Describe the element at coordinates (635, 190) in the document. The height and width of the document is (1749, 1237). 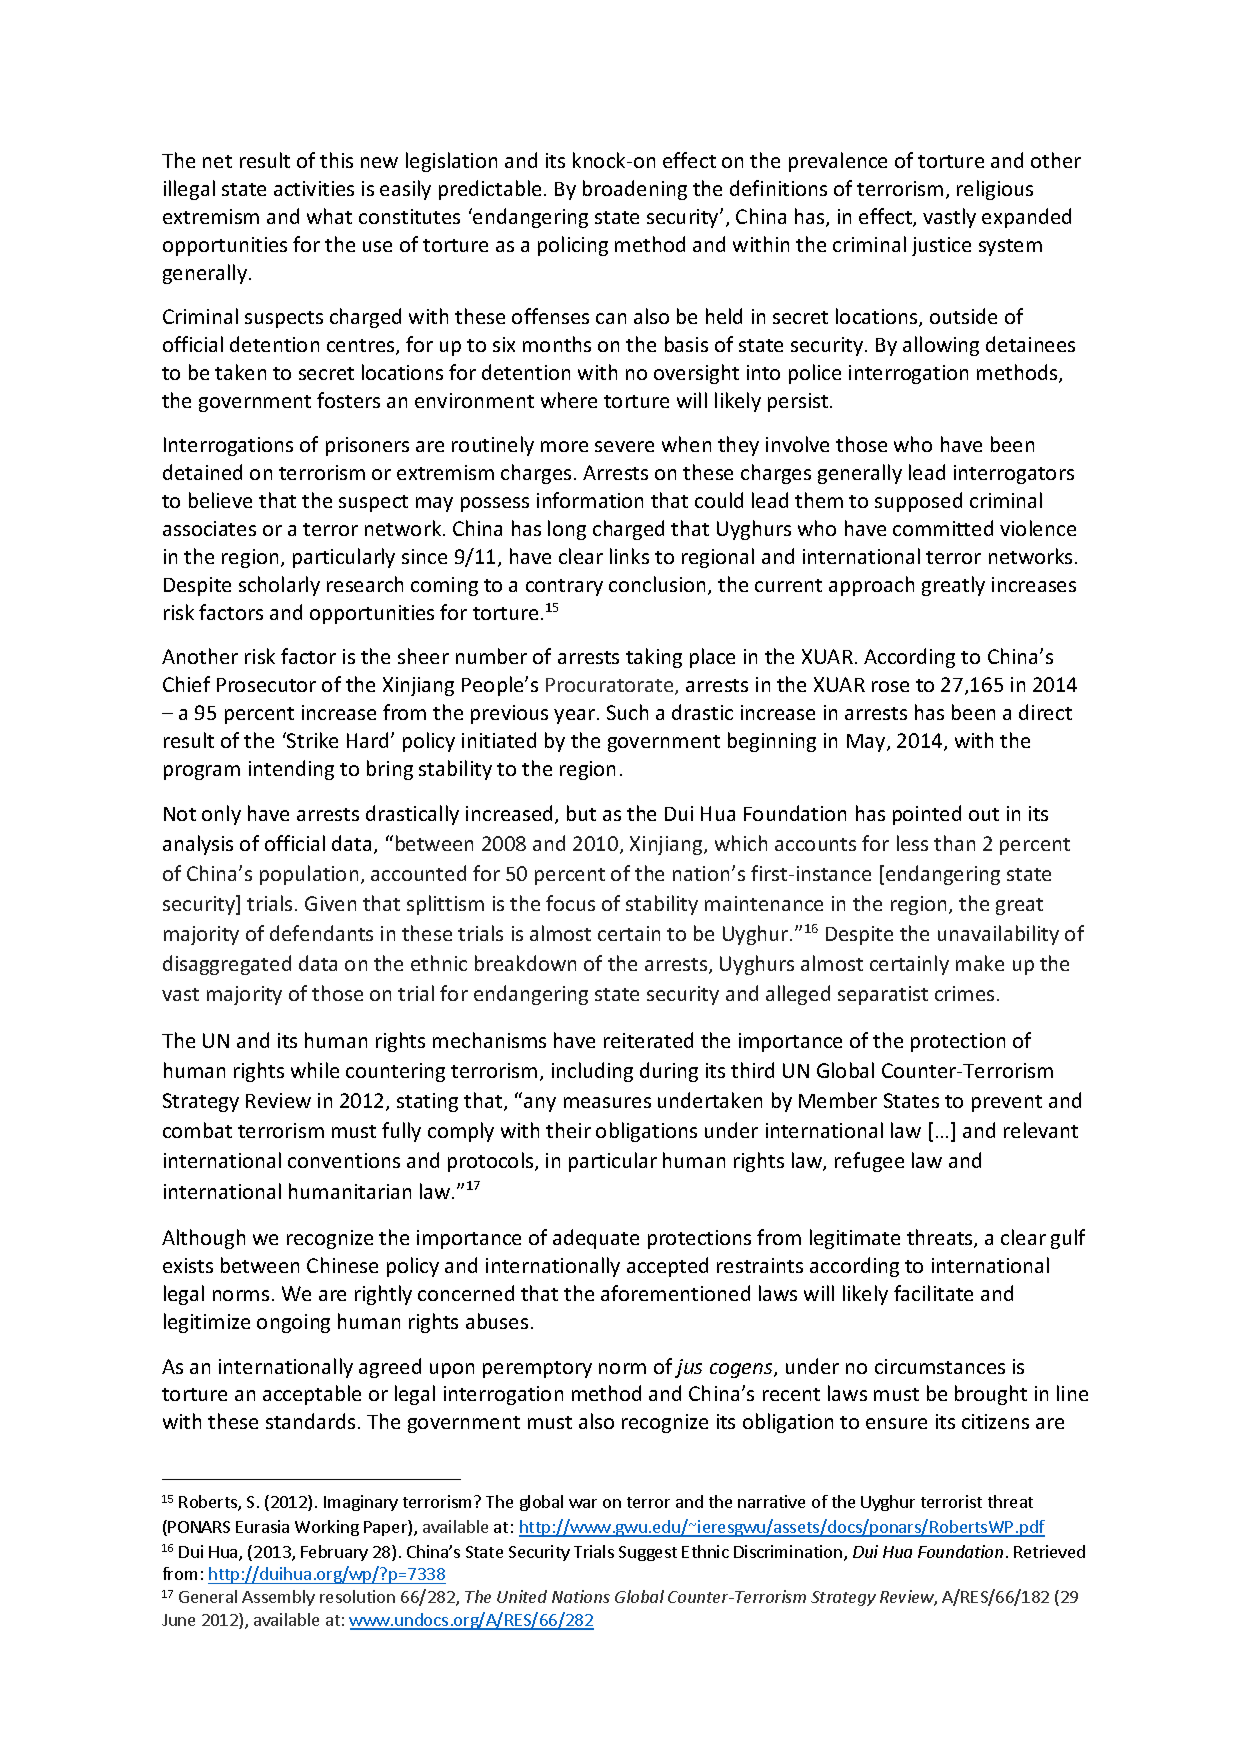
I see `broadening` at that location.
